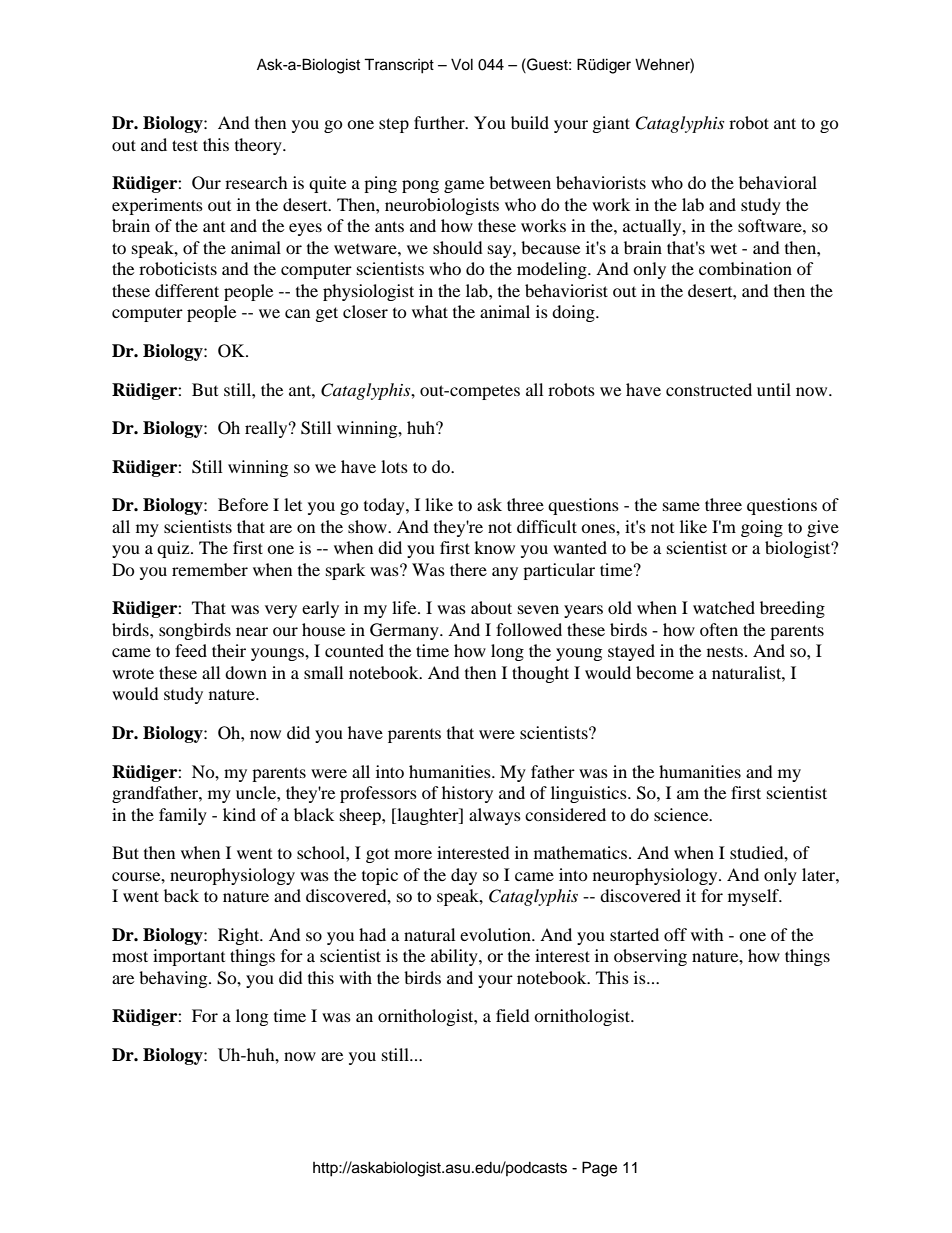 The height and width of the screenshot is (1233, 952). What do you see at coordinates (724, 607) in the screenshot?
I see `watched` at bounding box center [724, 607].
